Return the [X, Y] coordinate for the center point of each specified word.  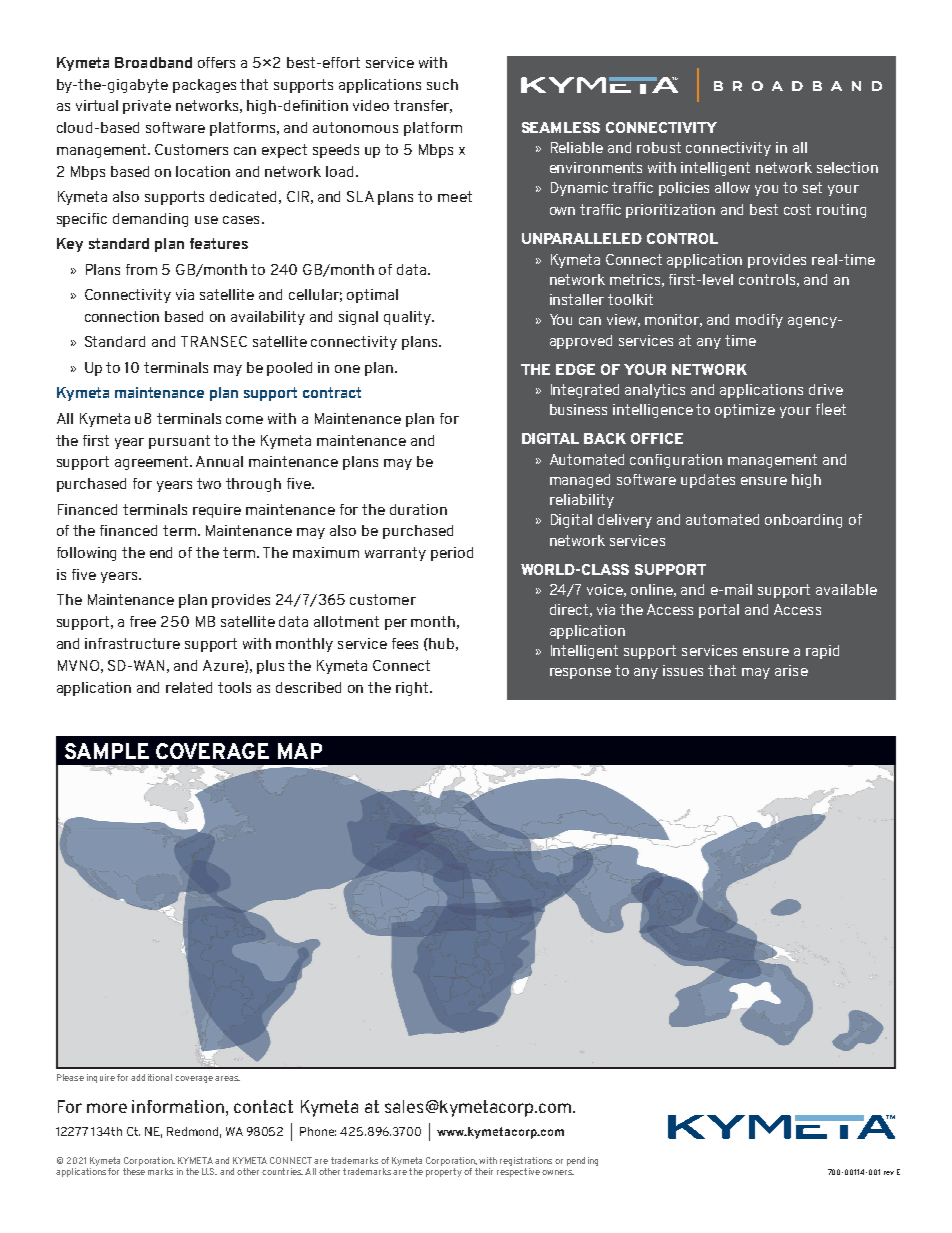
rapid [822, 652]
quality [408, 318]
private [147, 107]
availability [268, 318]
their [484, 1171]
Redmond [194, 1132]
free [143, 621]
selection [847, 167]
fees [405, 643]
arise [791, 670]
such [442, 84]
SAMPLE [107, 751]
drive [826, 389]
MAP [300, 751]
